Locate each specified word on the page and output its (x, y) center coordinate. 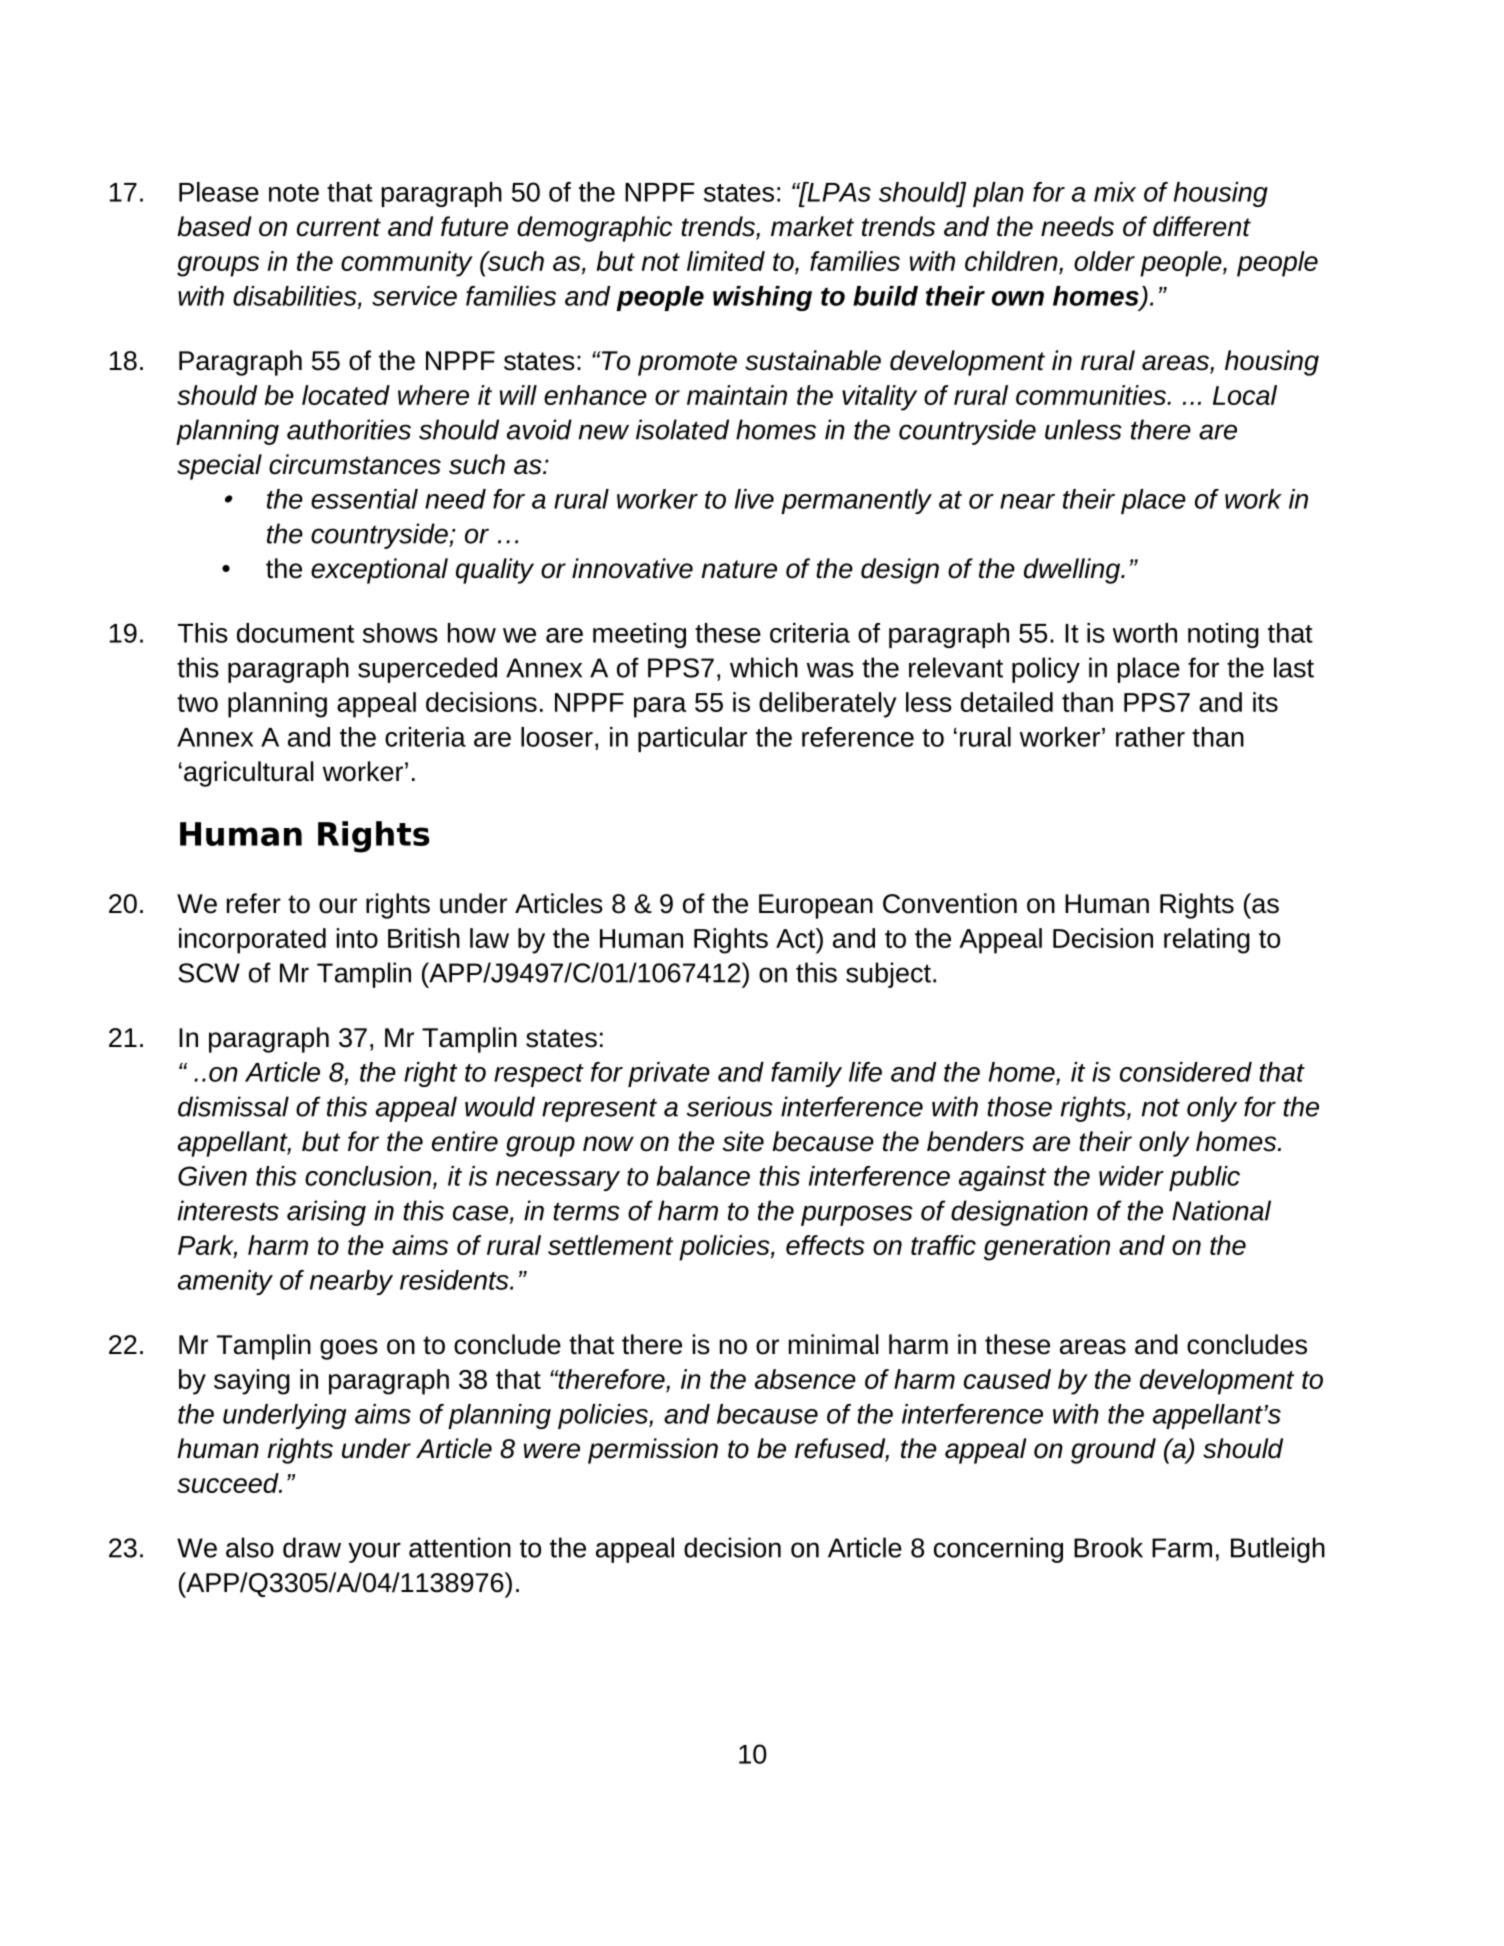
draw (312, 1547)
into (357, 938)
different (1202, 226)
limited (726, 261)
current (339, 227)
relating (1207, 941)
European (816, 906)
